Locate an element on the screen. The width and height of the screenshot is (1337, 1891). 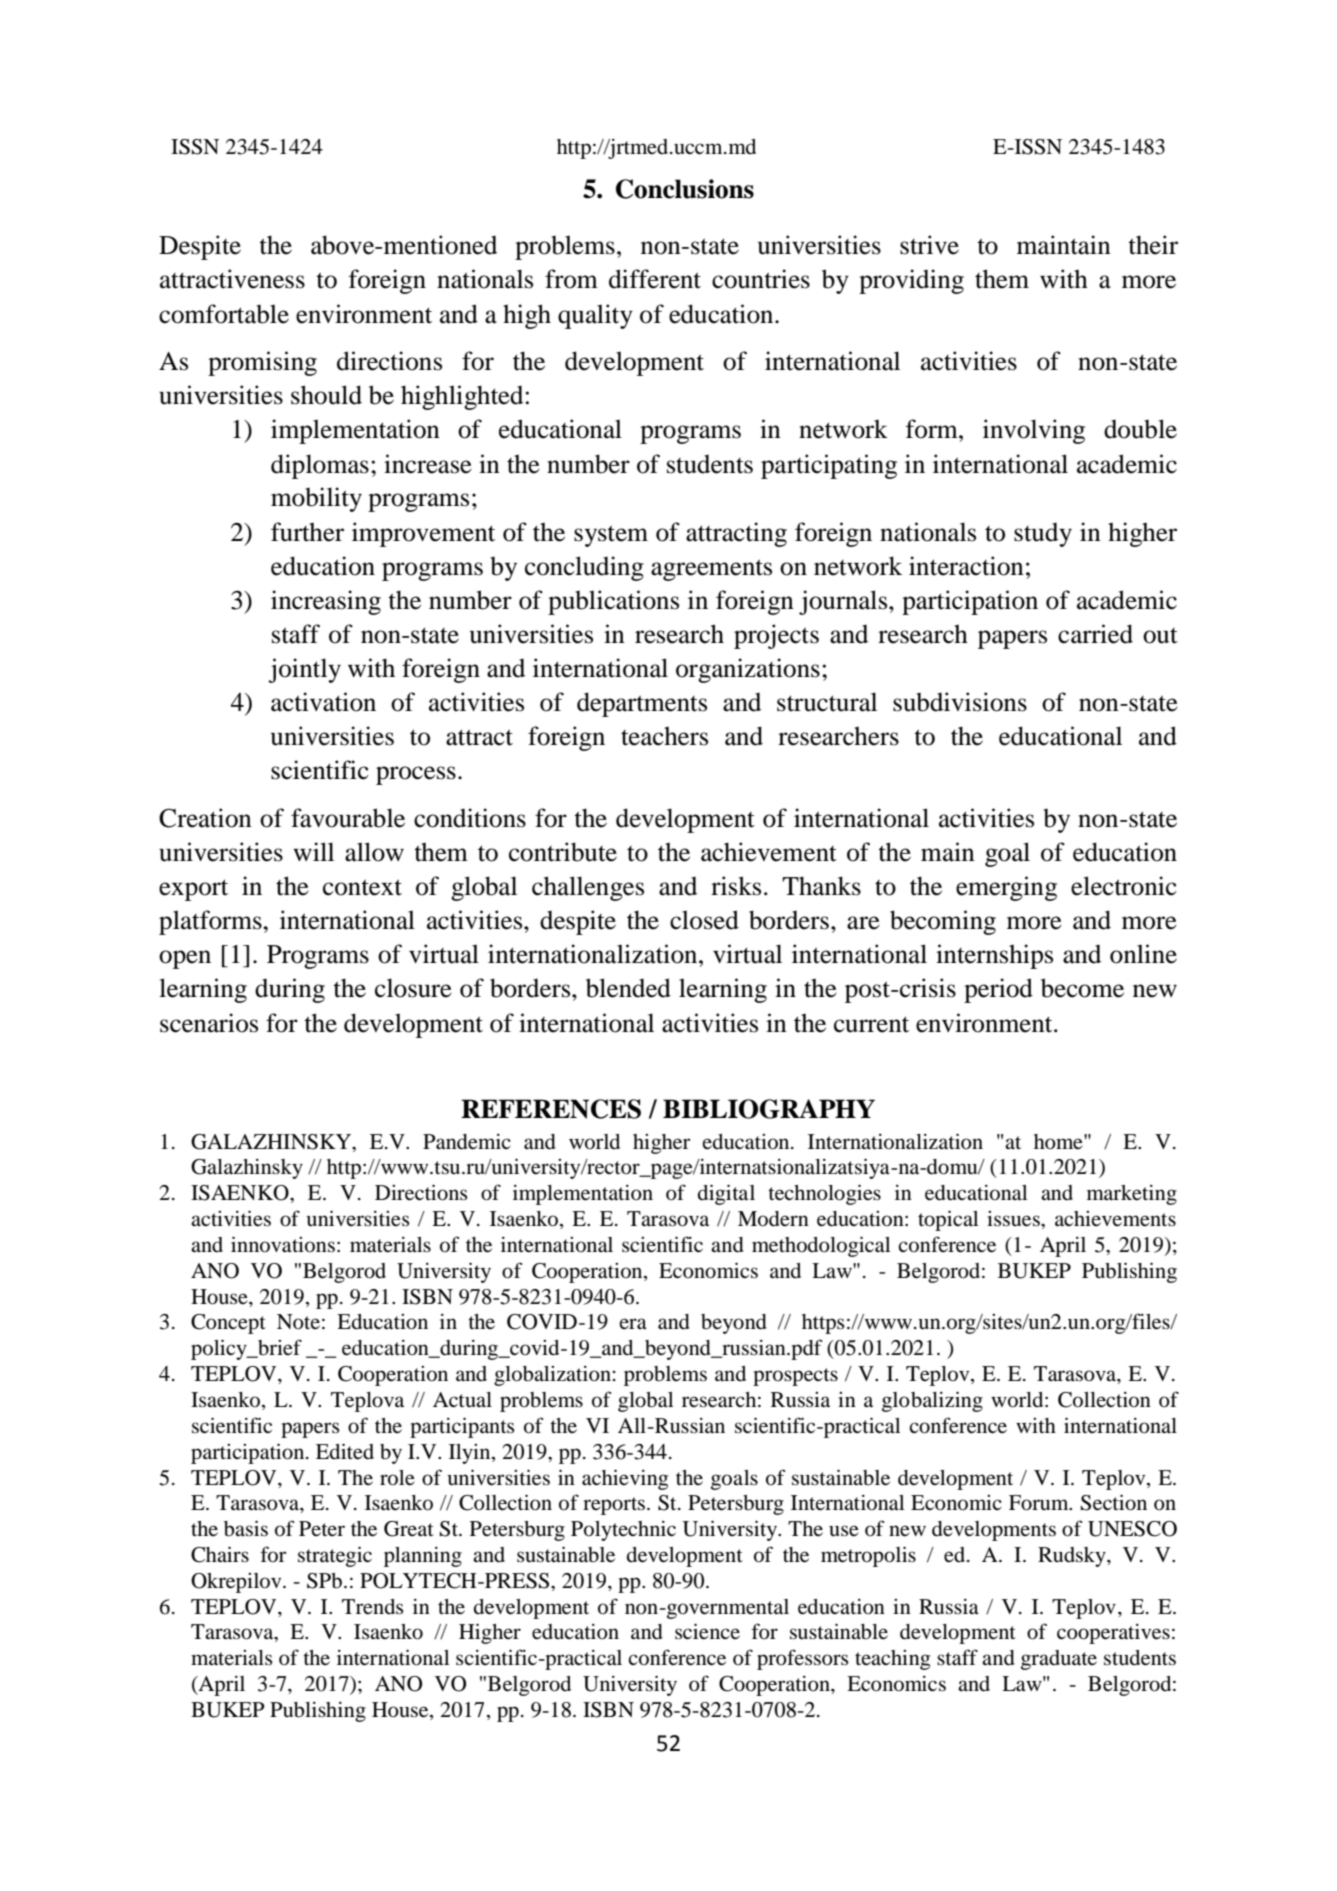
their is located at coordinates (1153, 245).
